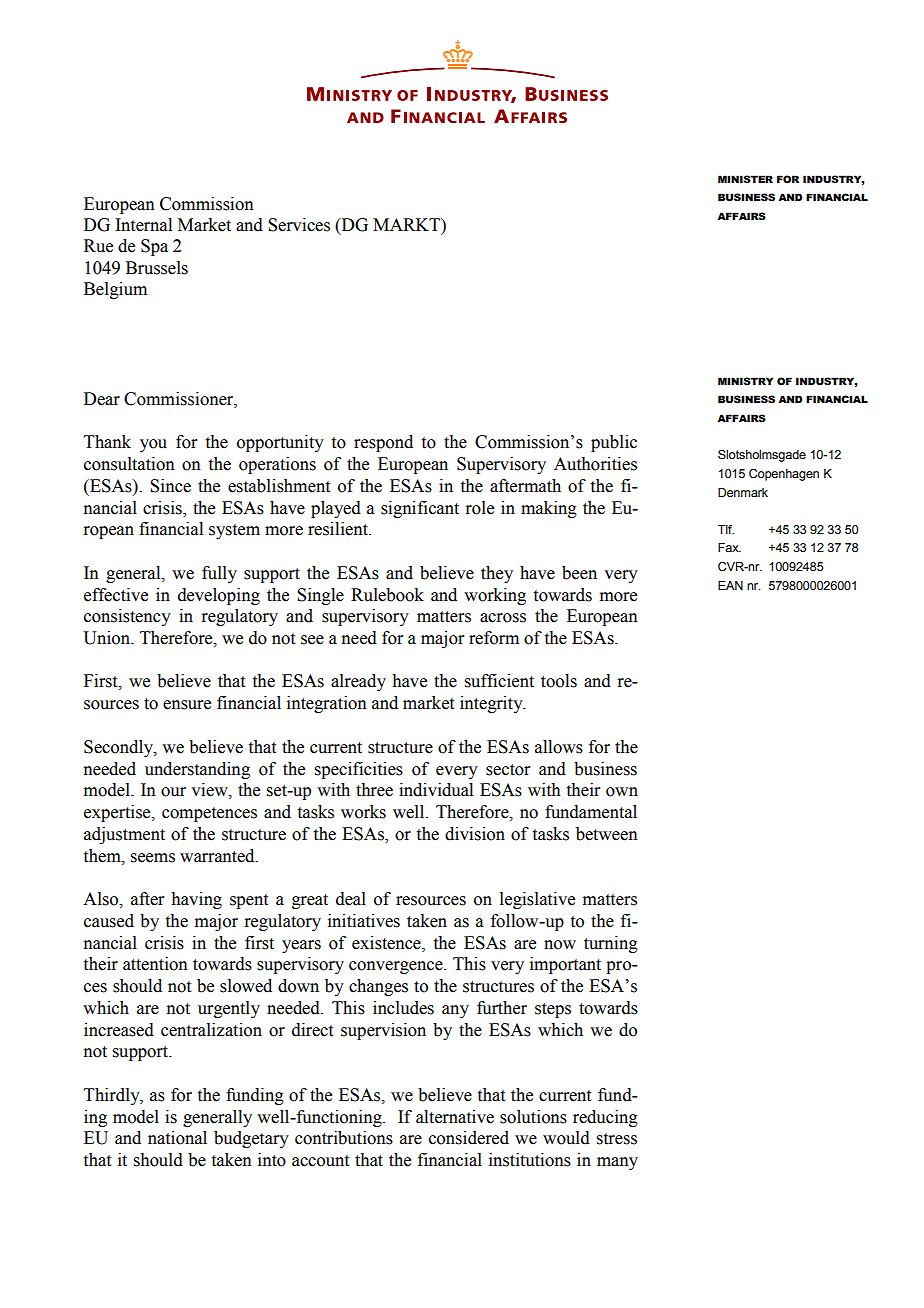 The image size is (924, 1308). What do you see at coordinates (196, 900) in the document?
I see `having` at bounding box center [196, 900].
